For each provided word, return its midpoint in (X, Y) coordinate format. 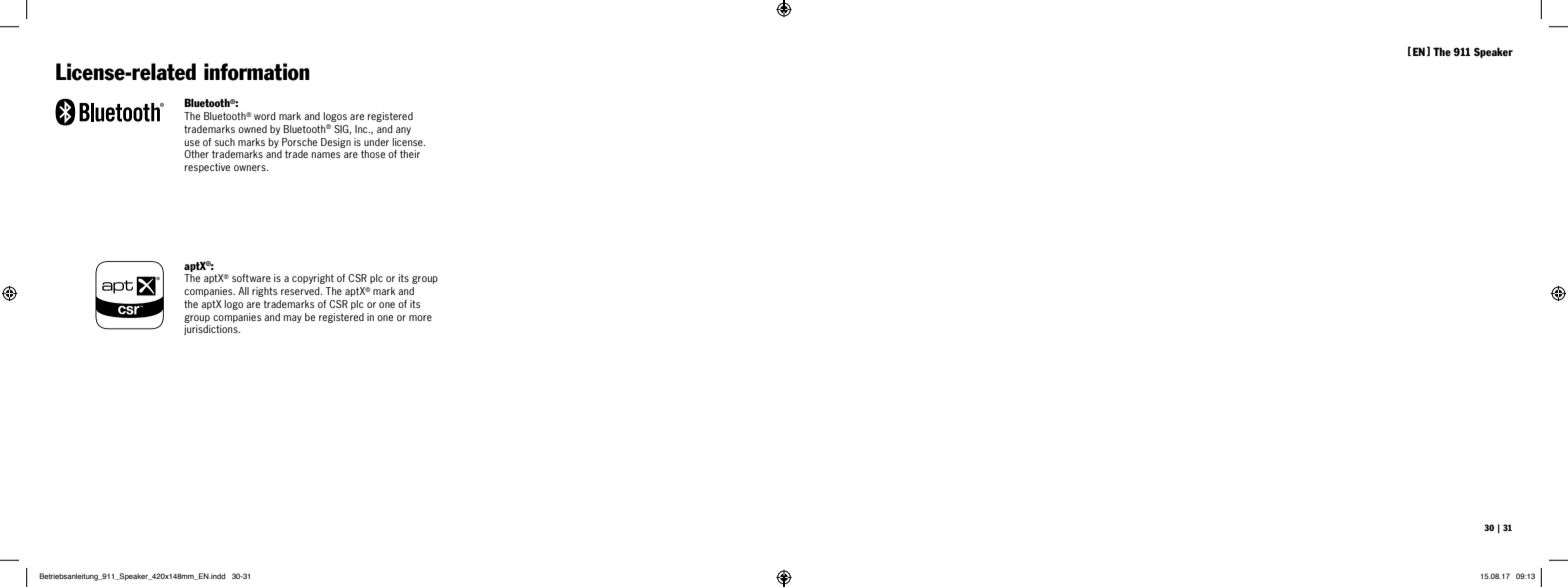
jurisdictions (212, 330)
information (257, 72)
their (410, 154)
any (403, 131)
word (265, 116)
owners (251, 168)
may (293, 319)
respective (207, 168)
